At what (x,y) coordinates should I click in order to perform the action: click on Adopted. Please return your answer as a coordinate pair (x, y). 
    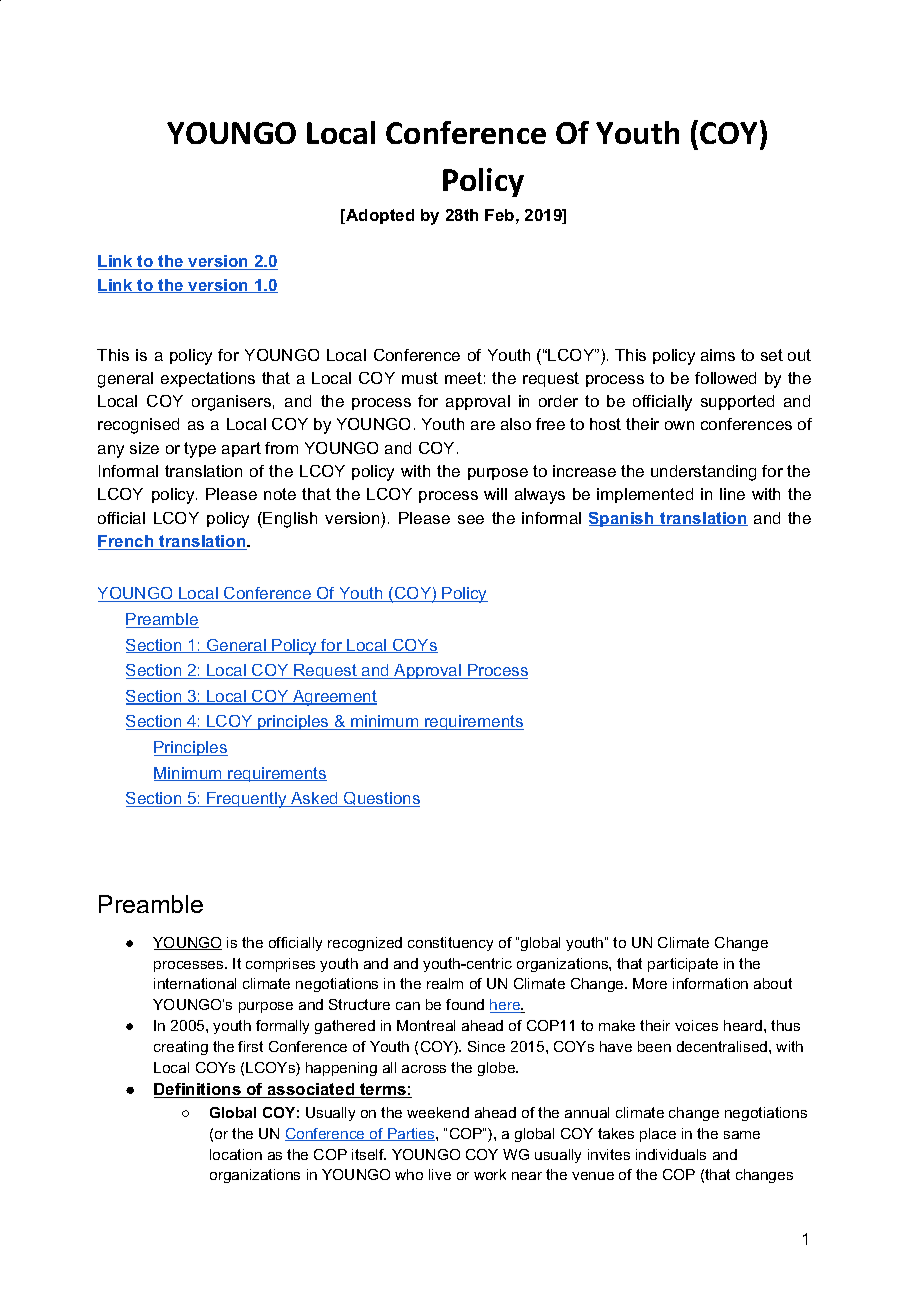
    Looking at the image, I should click on (379, 216).
